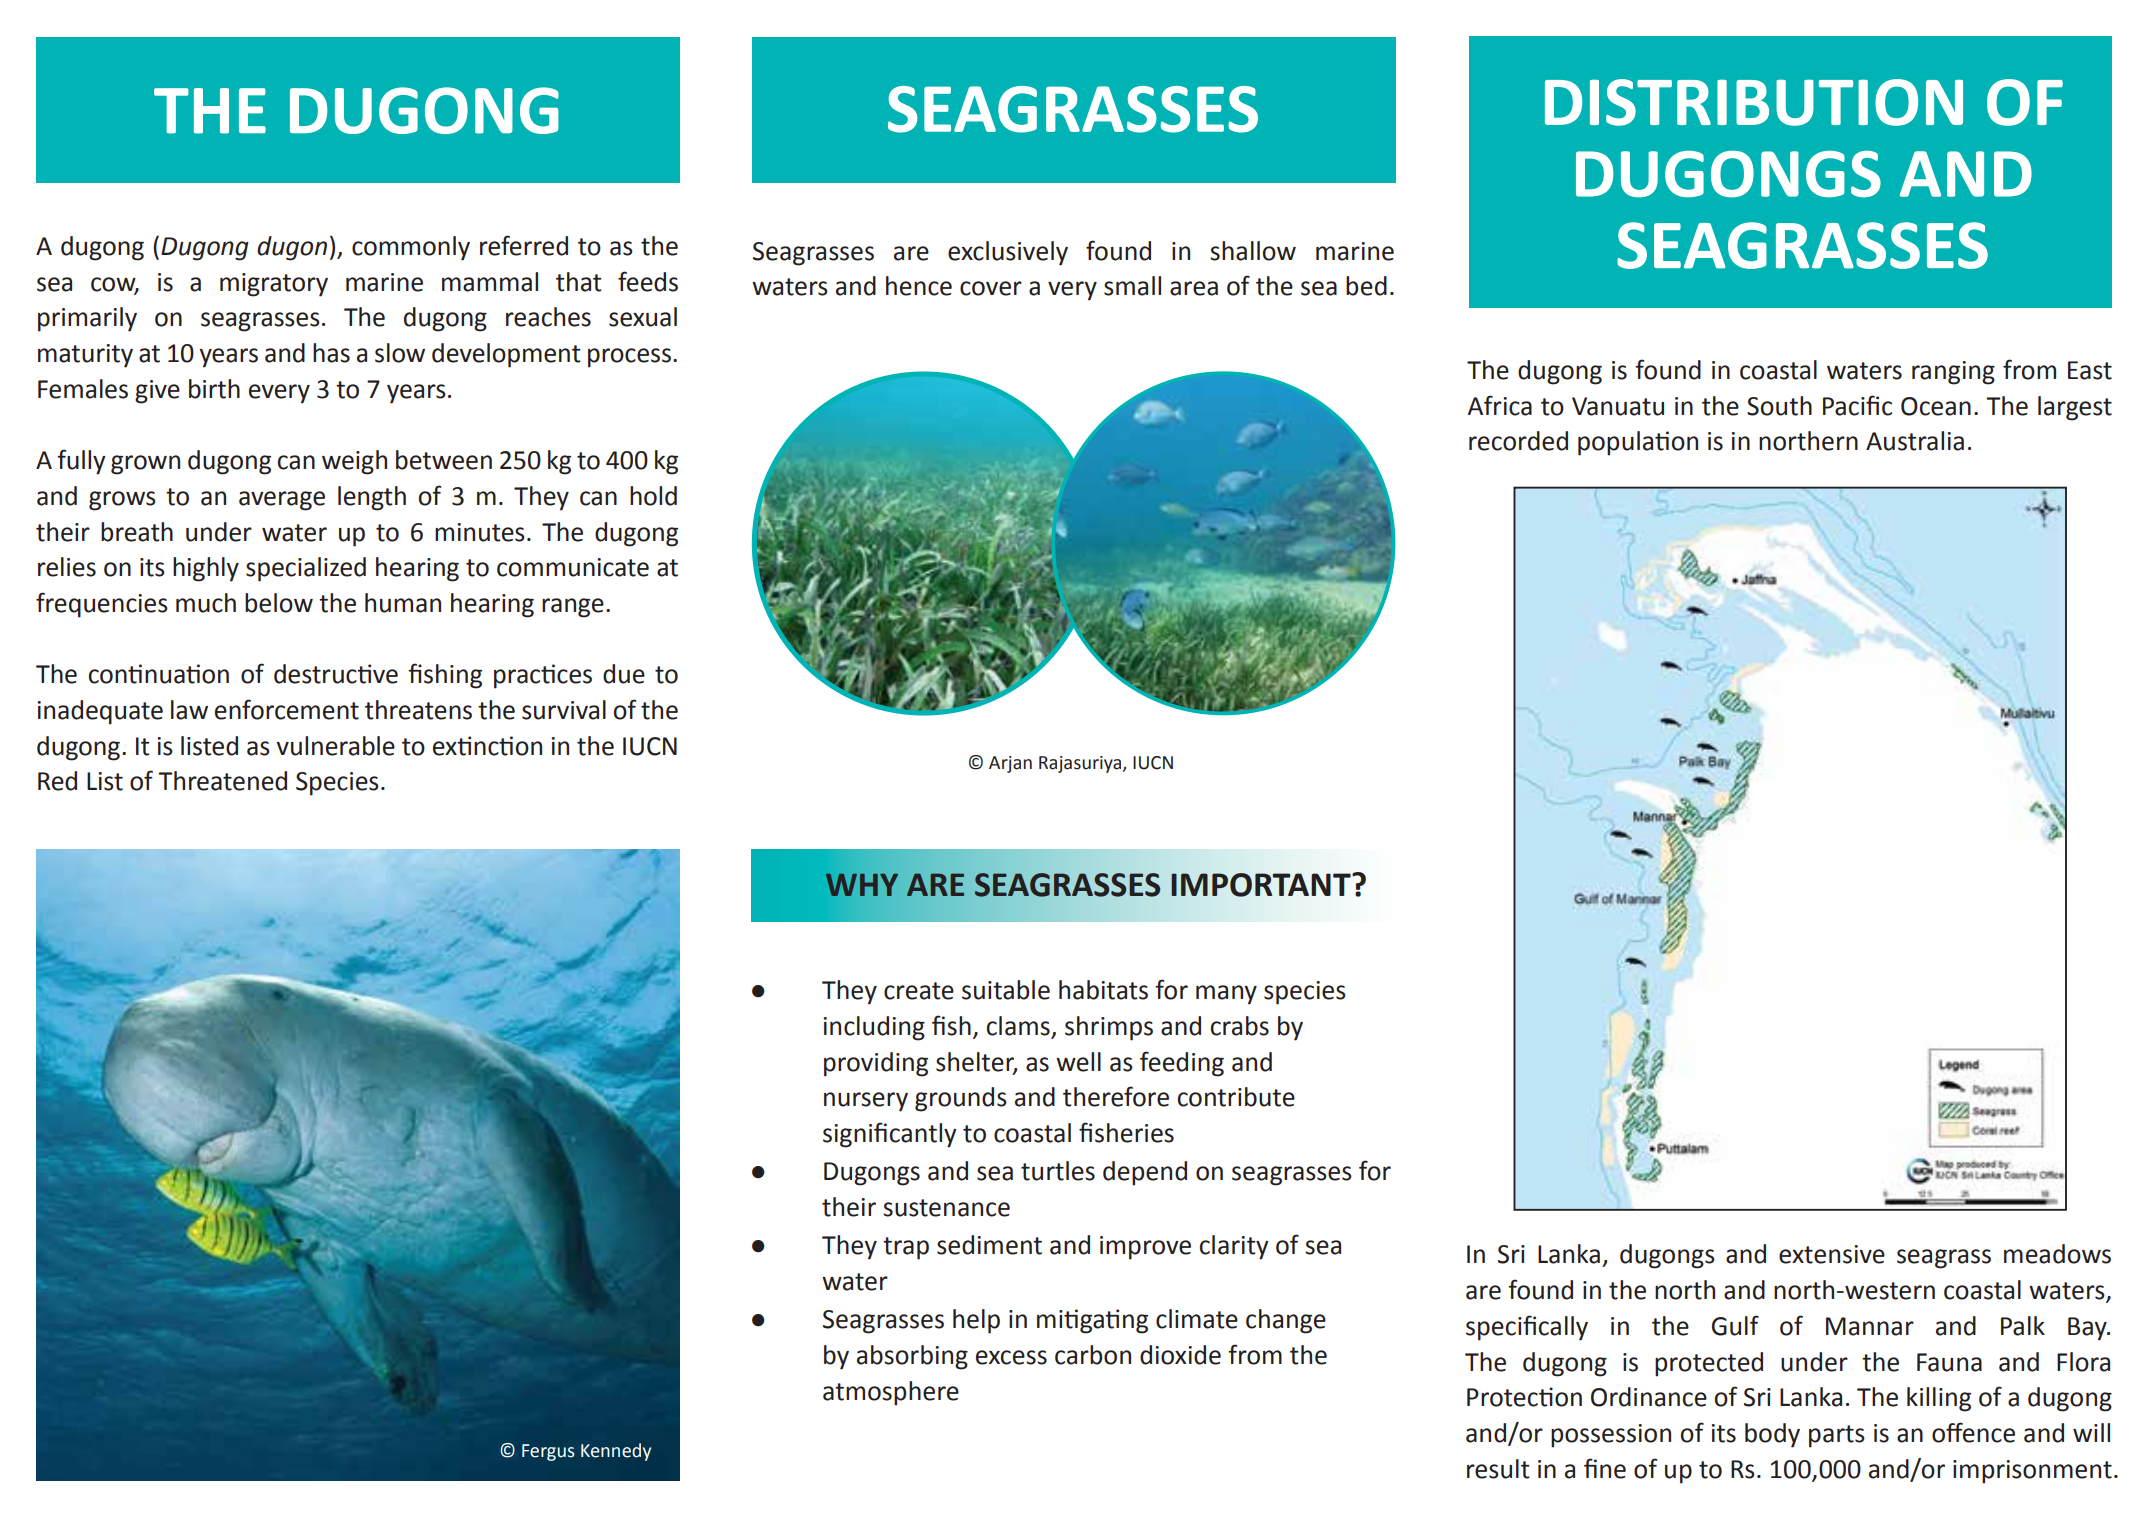 This screenshot has height=1518, width=2147. What do you see at coordinates (1008, 253) in the screenshot?
I see `exclusively` at bounding box center [1008, 253].
